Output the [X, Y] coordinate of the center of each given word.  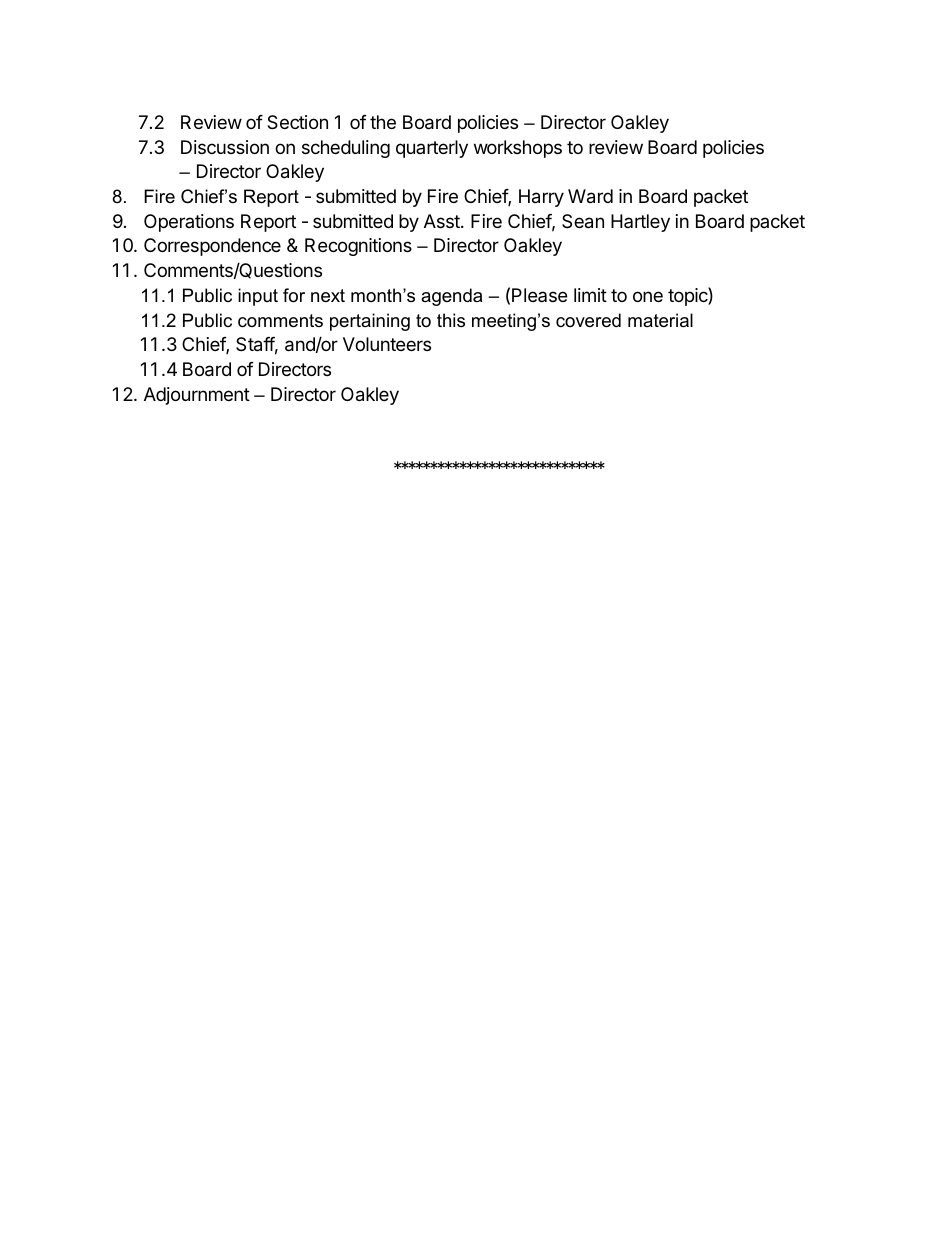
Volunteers [387, 344]
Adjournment [197, 396]
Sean [583, 221]
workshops [518, 149]
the [383, 122]
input [258, 297]
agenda [451, 297]
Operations [189, 223]
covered [588, 320]
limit [590, 295]
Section [297, 122]
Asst [443, 221]
